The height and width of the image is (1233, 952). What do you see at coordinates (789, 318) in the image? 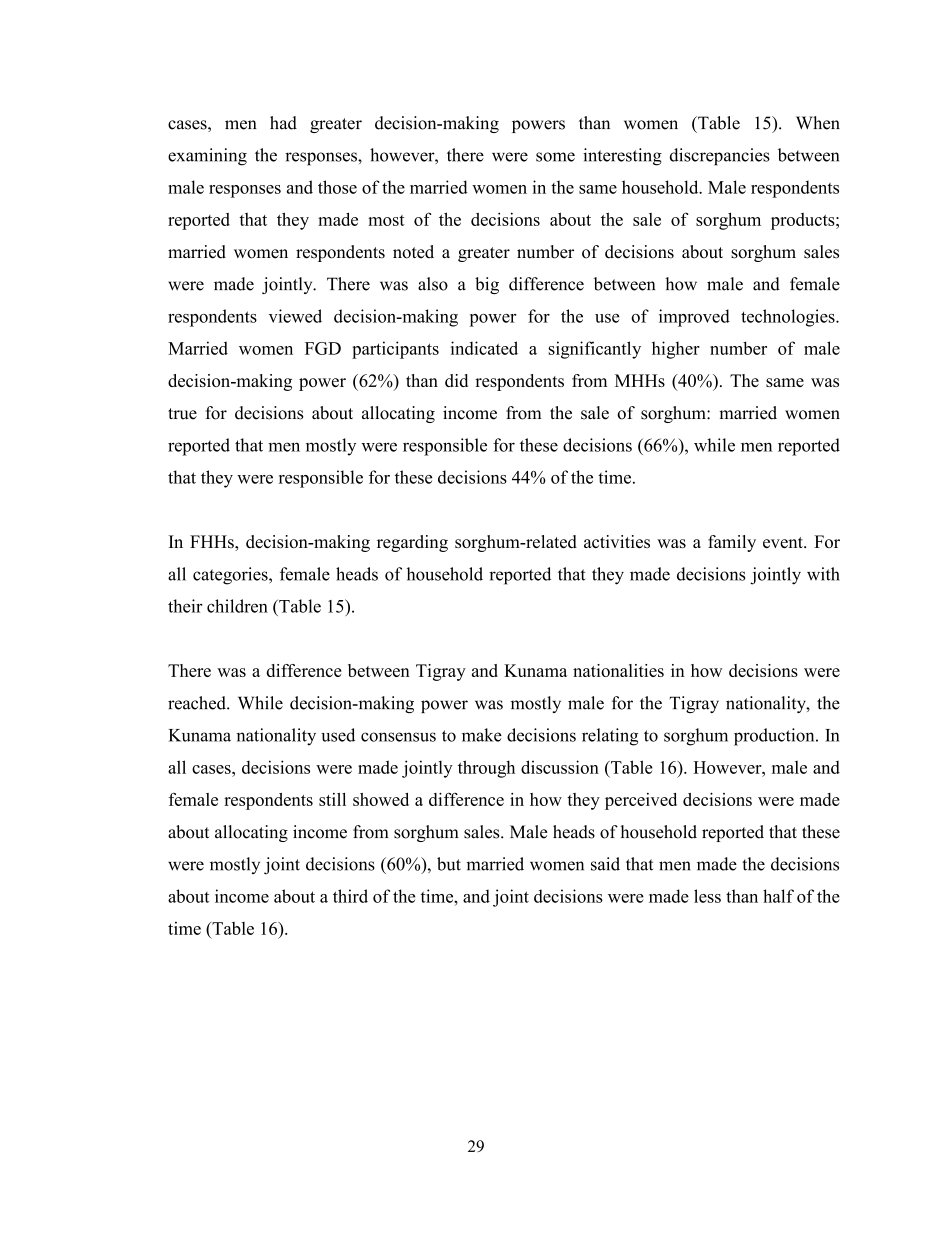
I see `technologies` at bounding box center [789, 318].
